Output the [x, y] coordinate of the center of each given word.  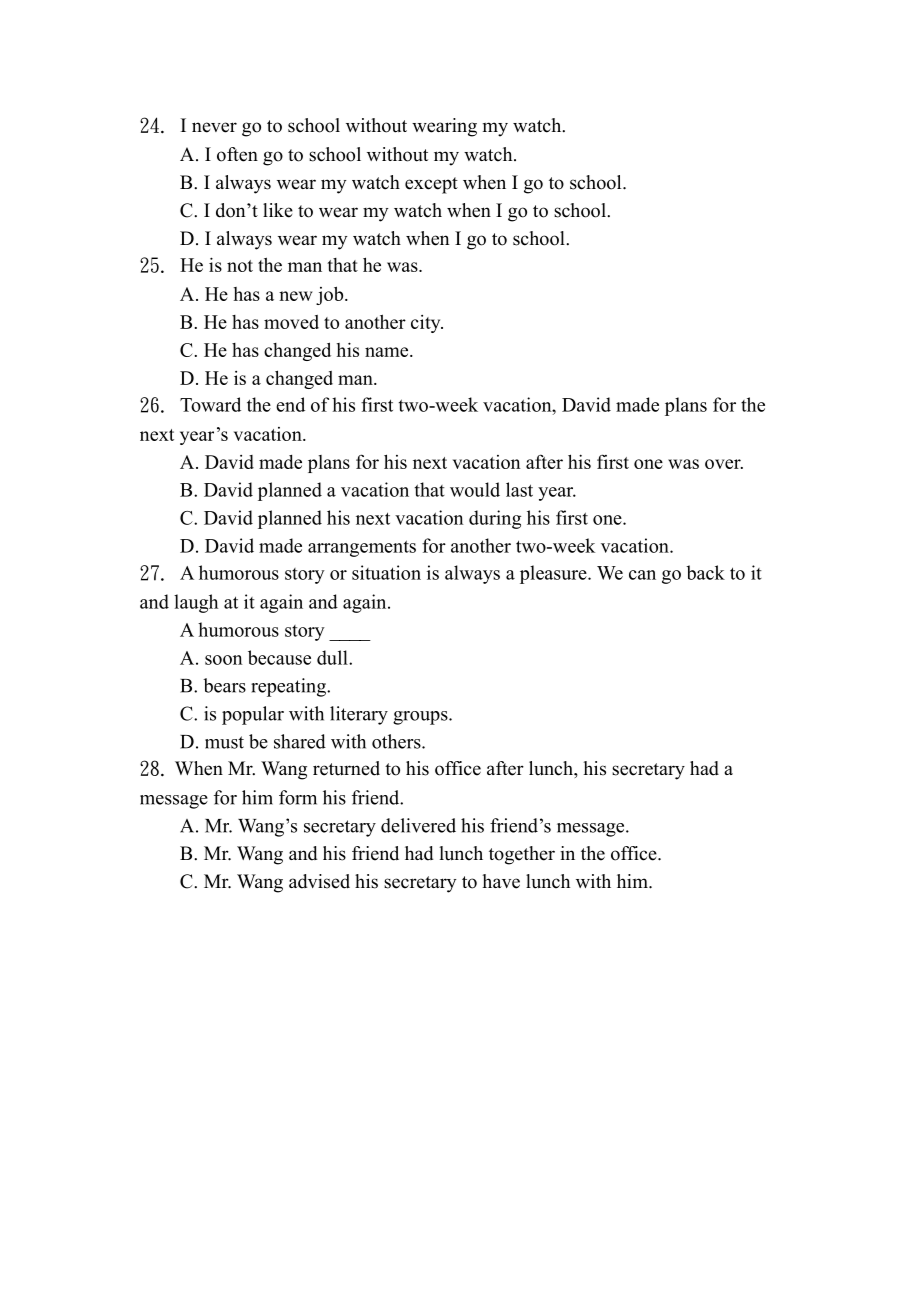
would [475, 489]
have [501, 881]
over [724, 464]
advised [319, 881]
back [705, 572]
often [237, 154]
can [642, 575]
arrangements [362, 548]
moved [291, 322]
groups [421, 718]
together [522, 855]
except [431, 185]
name [388, 352]
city [427, 324]
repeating [289, 687]
